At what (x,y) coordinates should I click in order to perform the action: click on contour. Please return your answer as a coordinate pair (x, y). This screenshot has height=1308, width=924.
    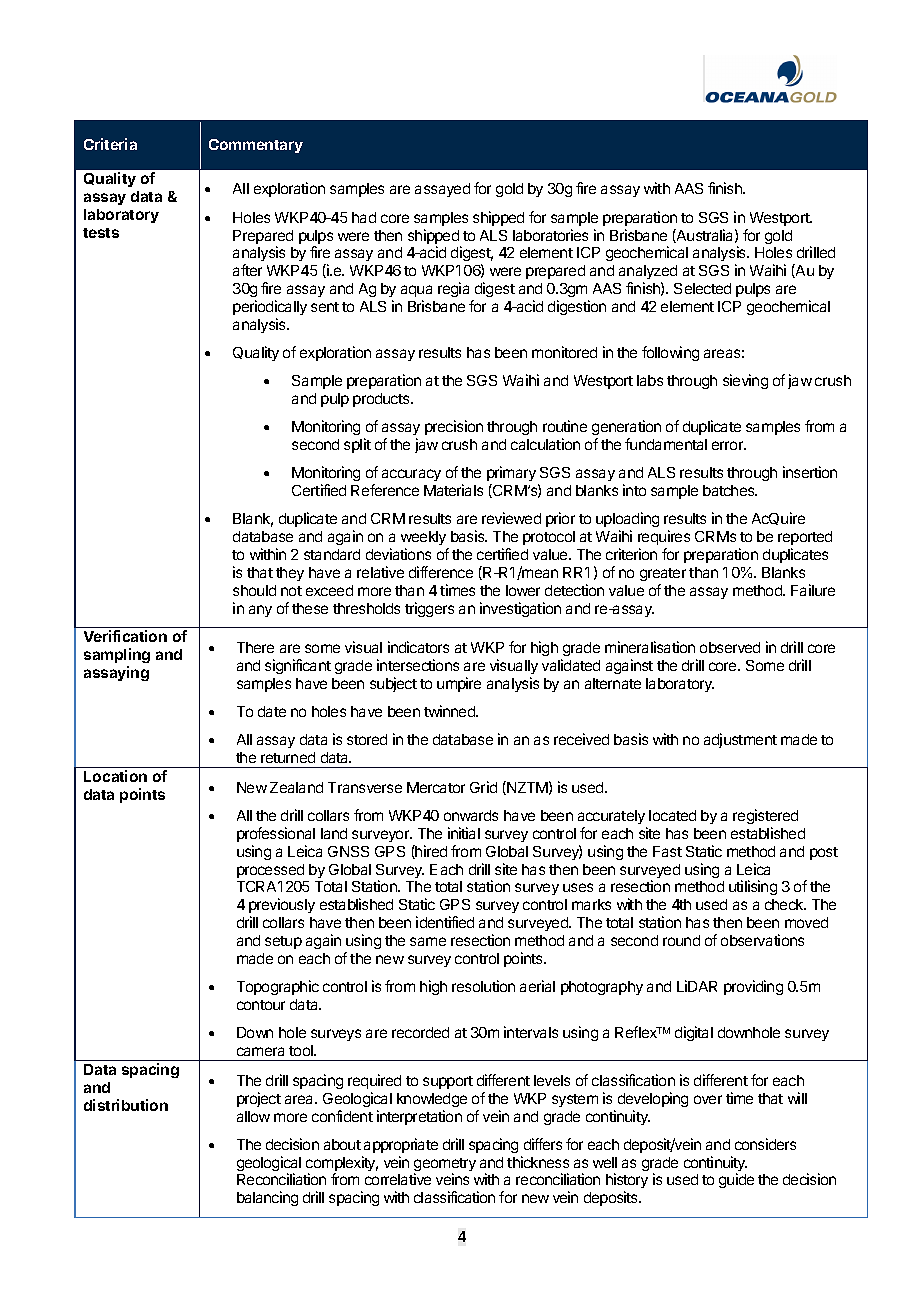
    Looking at the image, I should click on (261, 1005).
